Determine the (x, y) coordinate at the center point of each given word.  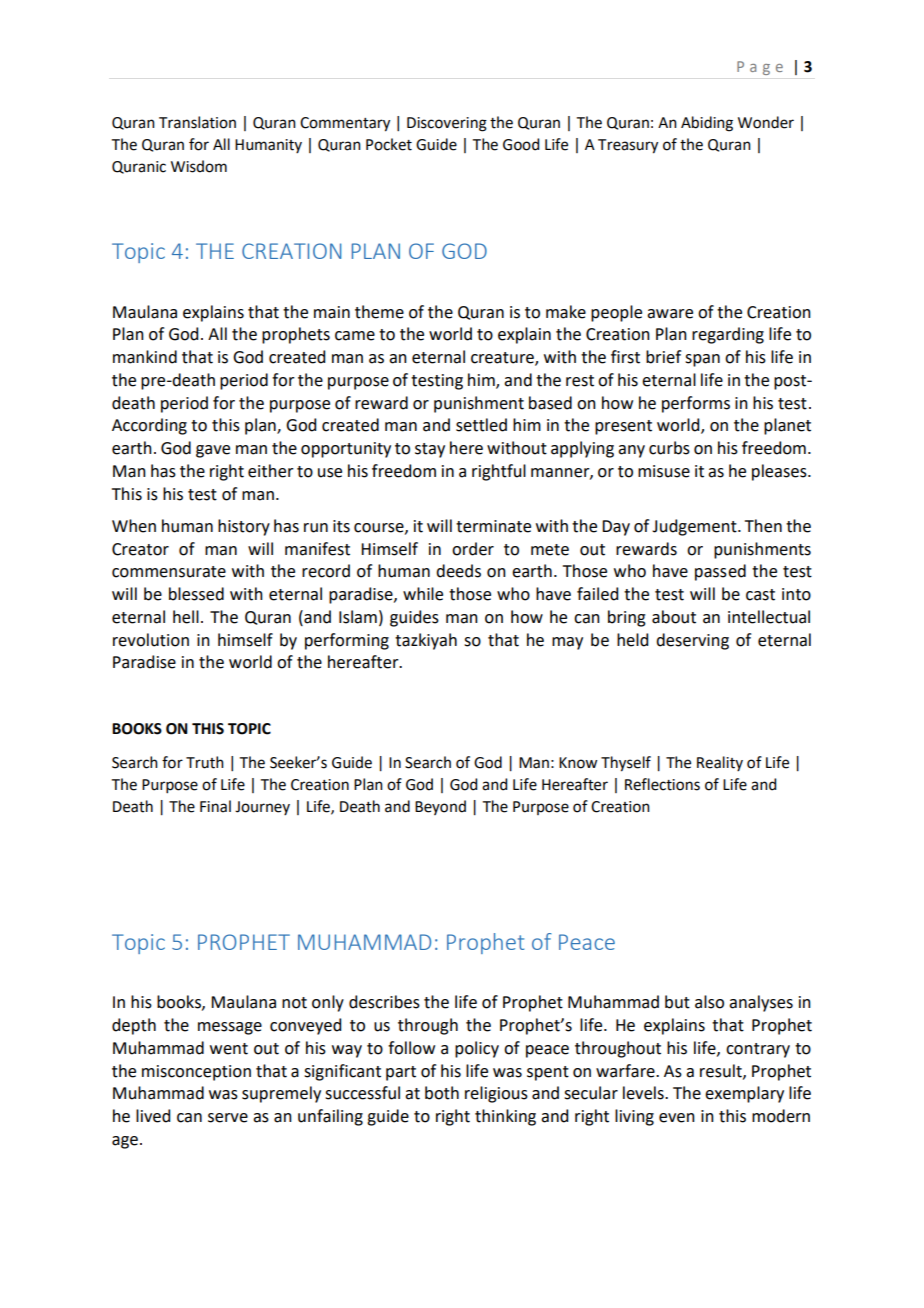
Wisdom (199, 166)
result (722, 1071)
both (442, 1093)
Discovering (447, 124)
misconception (196, 1073)
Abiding (707, 124)
